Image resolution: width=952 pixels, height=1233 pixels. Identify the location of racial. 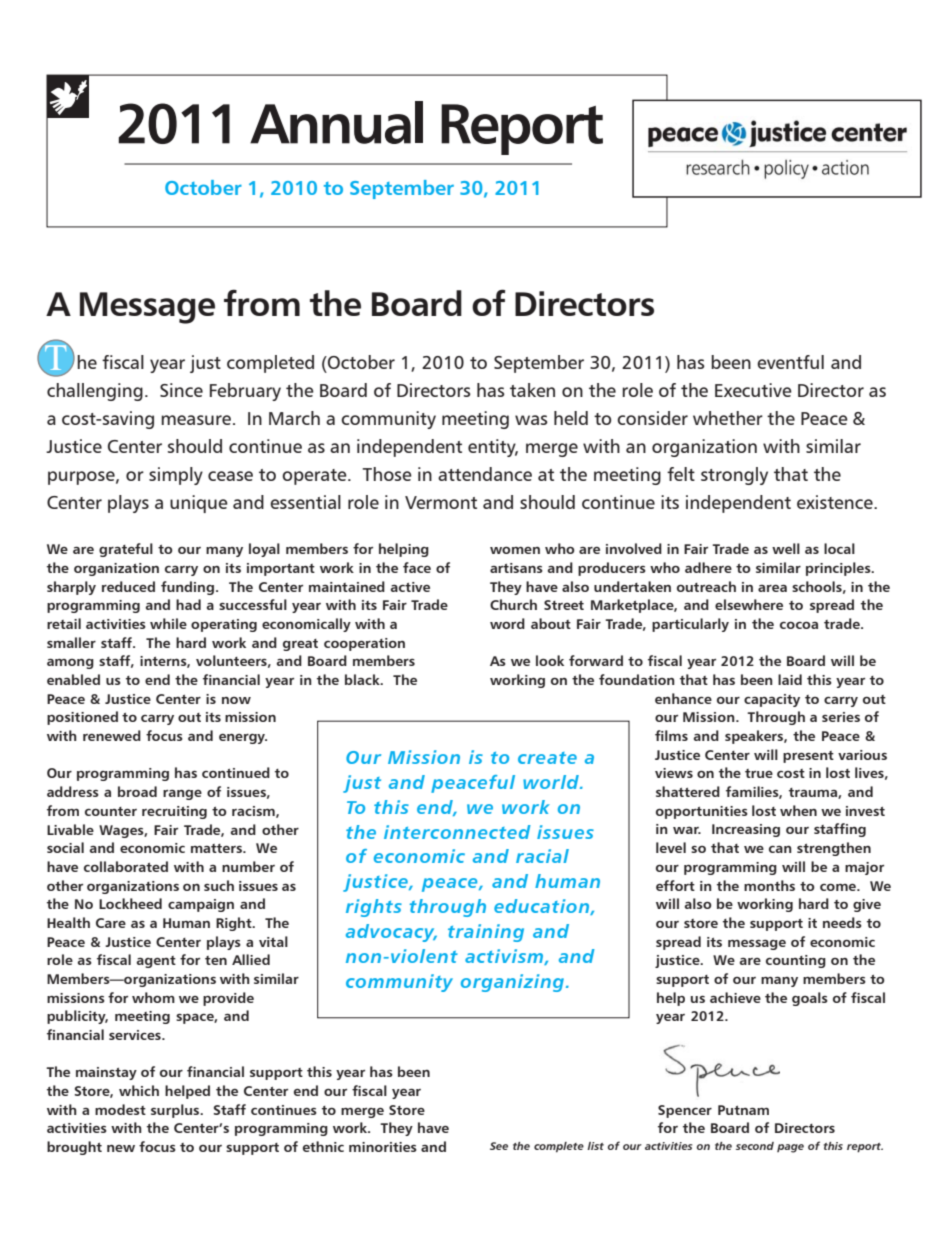
(542, 856).
